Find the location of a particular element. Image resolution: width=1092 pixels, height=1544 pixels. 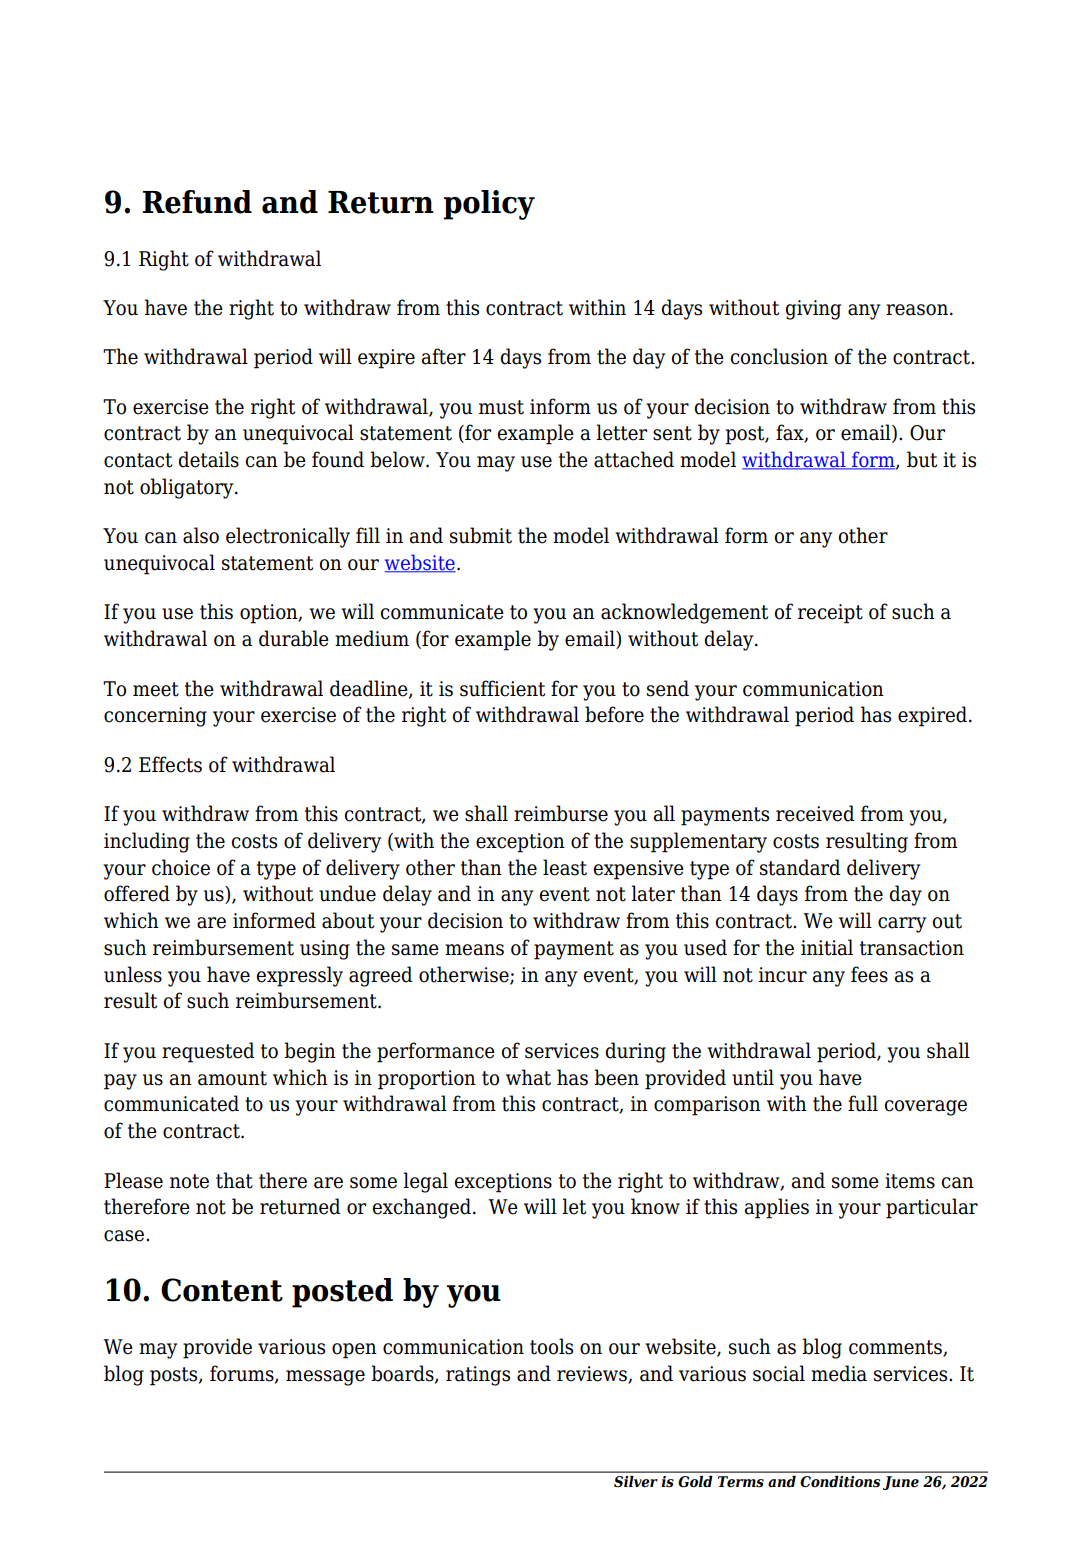

receipt is located at coordinates (830, 614).
